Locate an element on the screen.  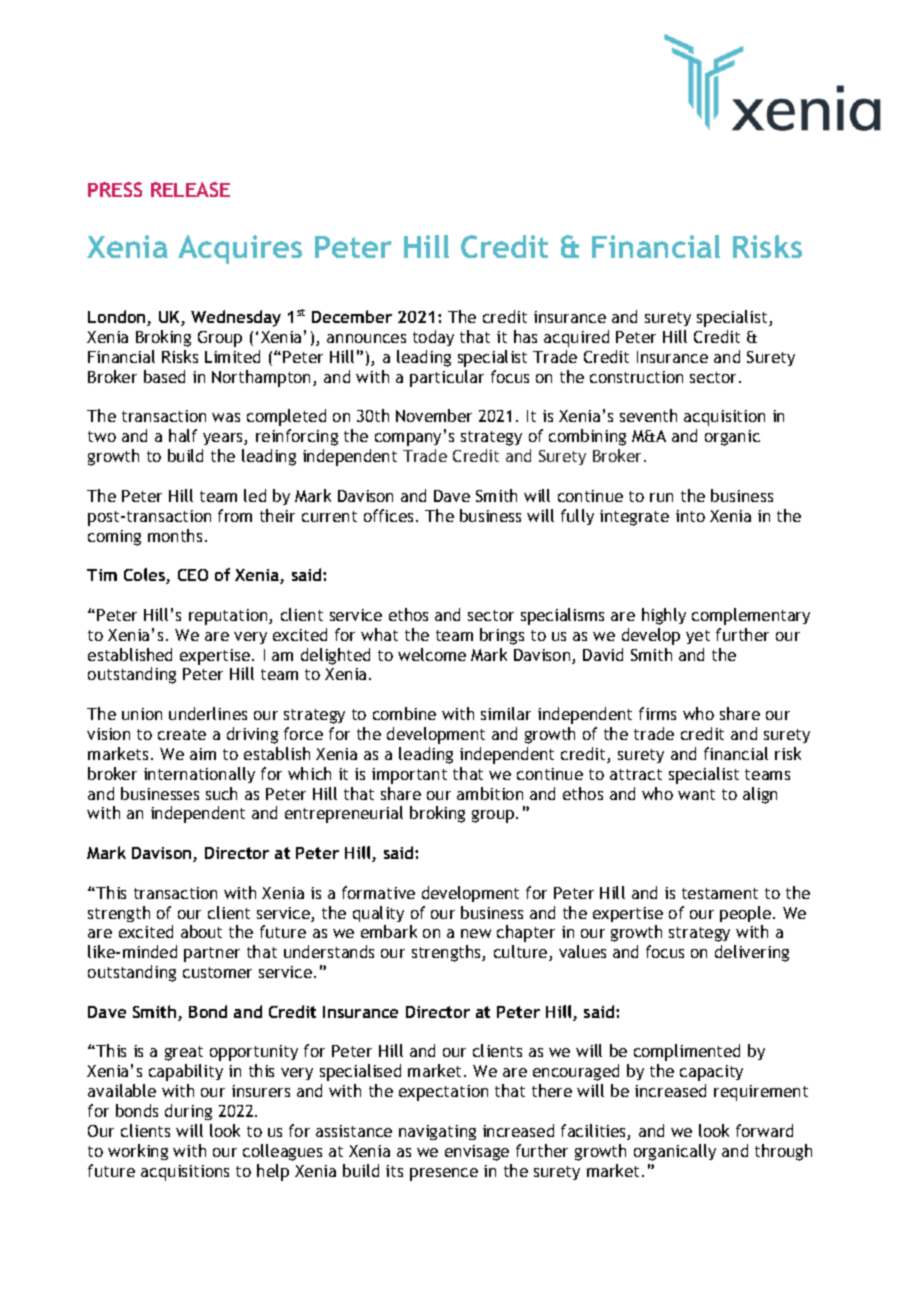
navigating is located at coordinates (437, 1132).
